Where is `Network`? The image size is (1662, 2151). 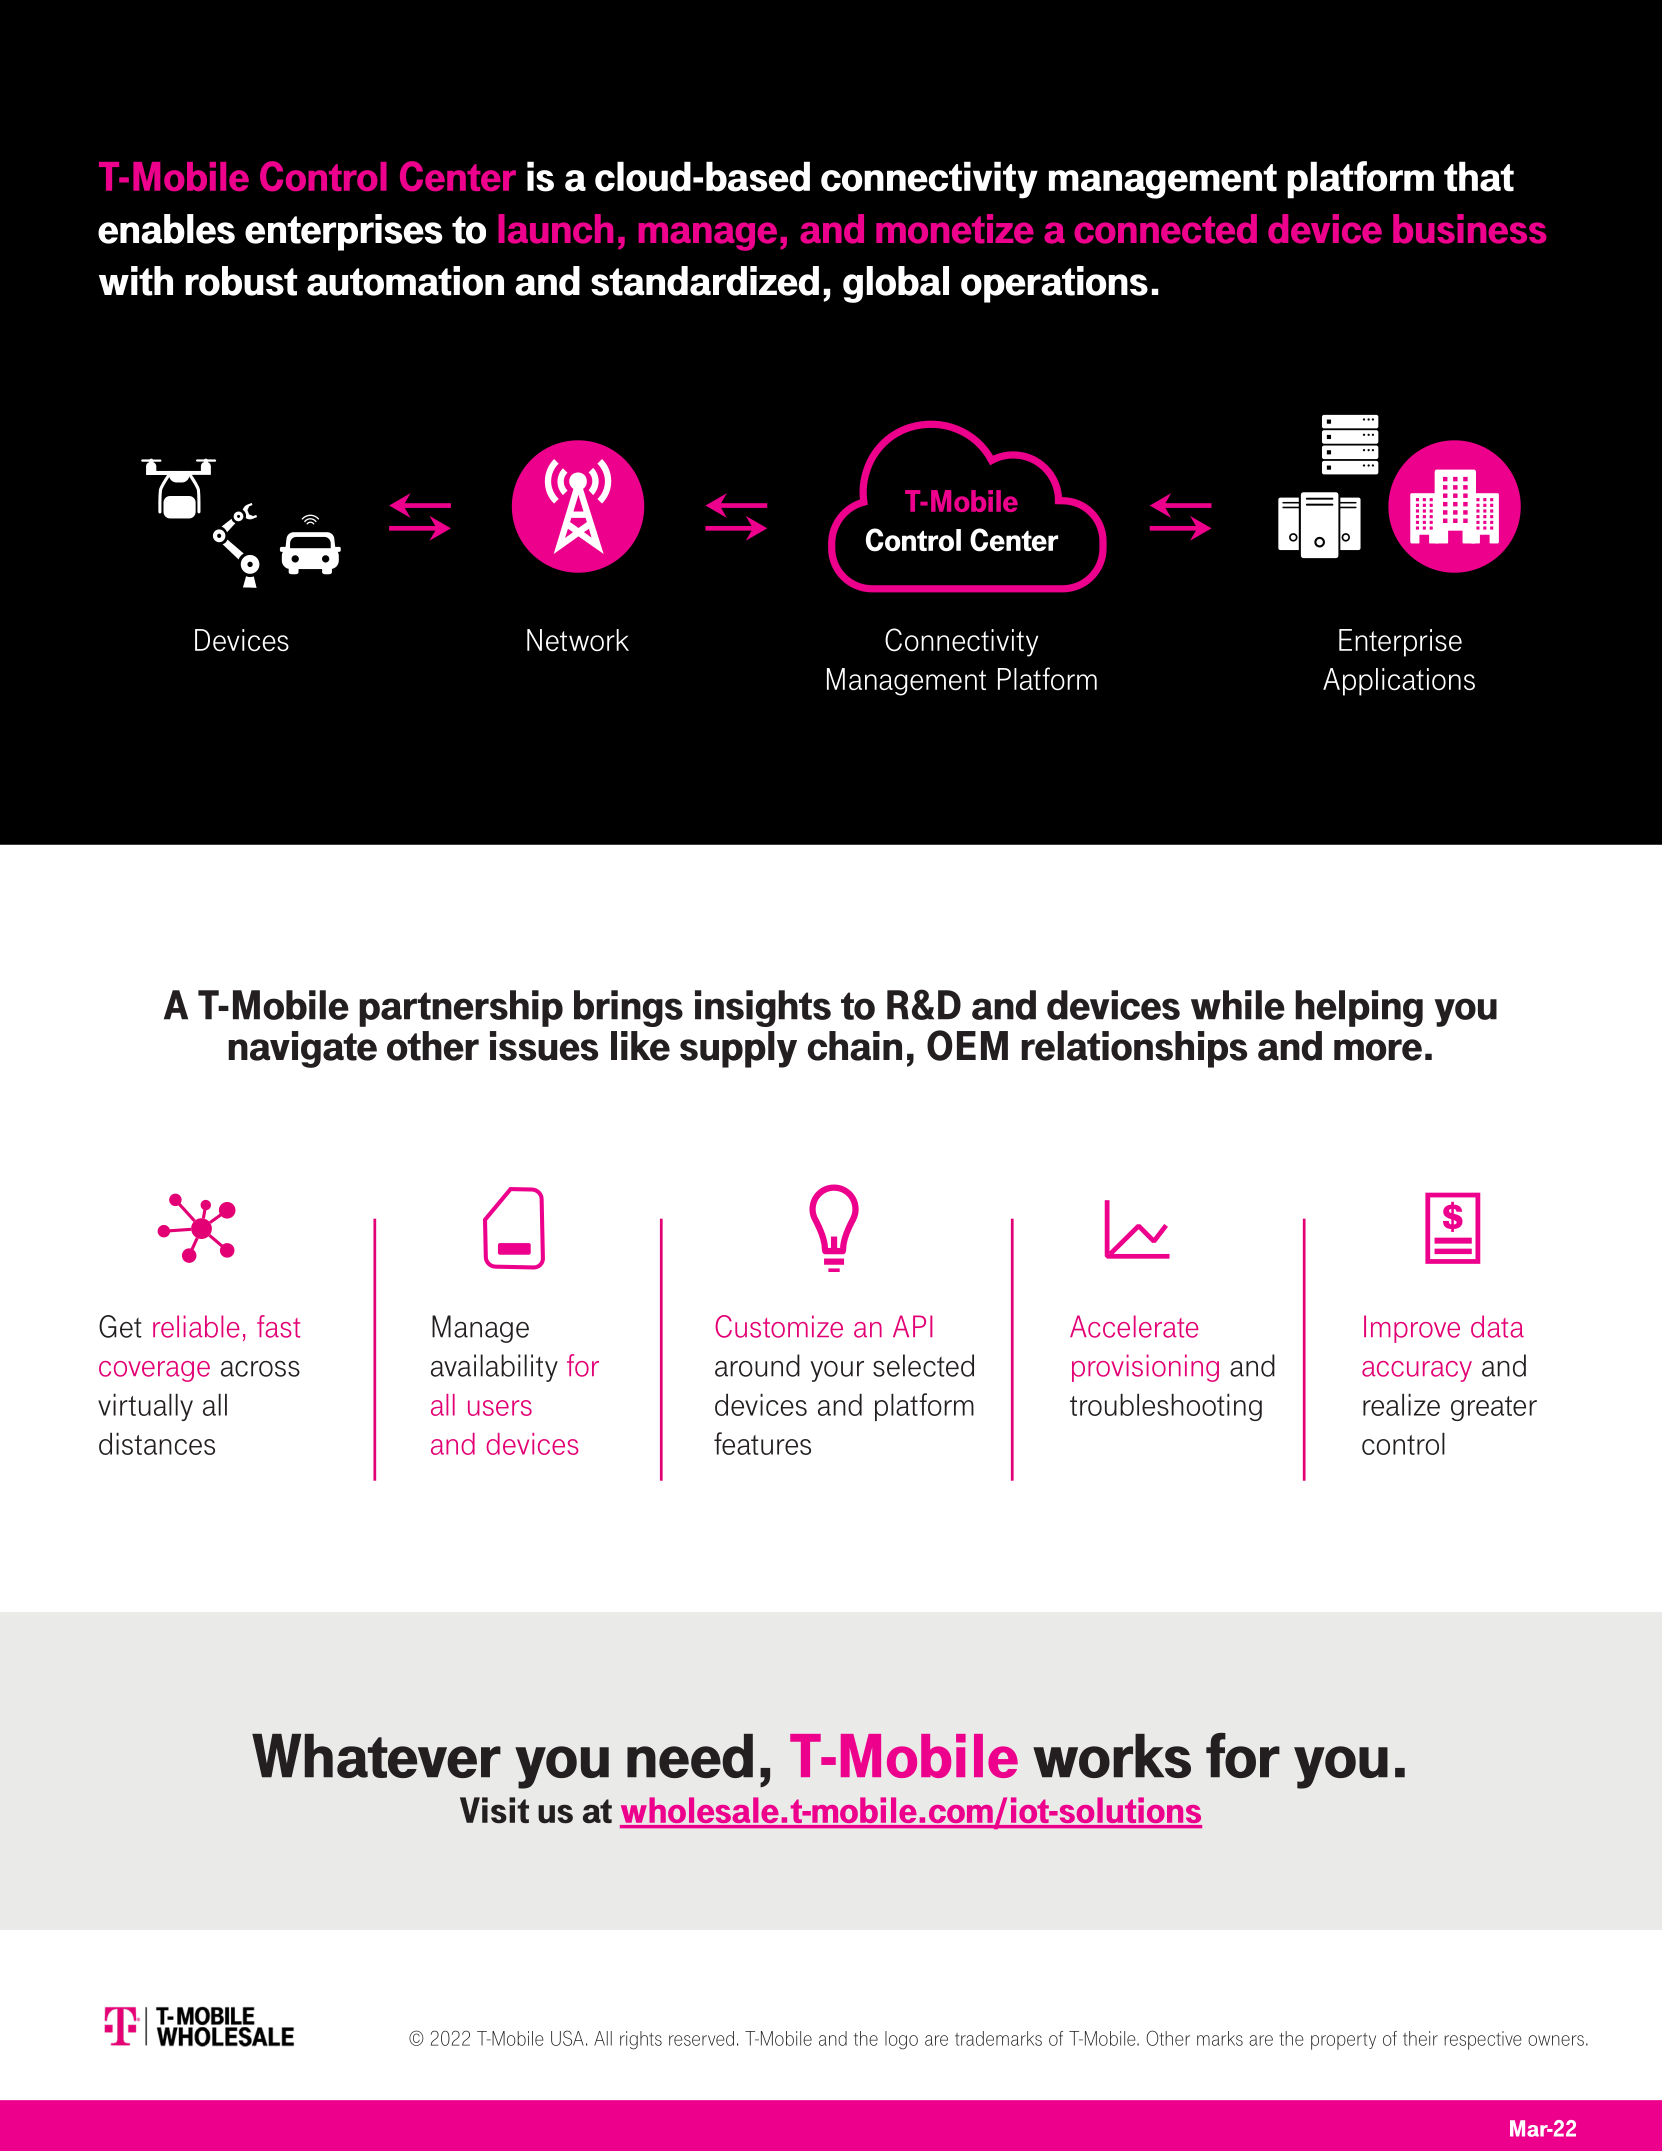 Network is located at coordinates (578, 640).
